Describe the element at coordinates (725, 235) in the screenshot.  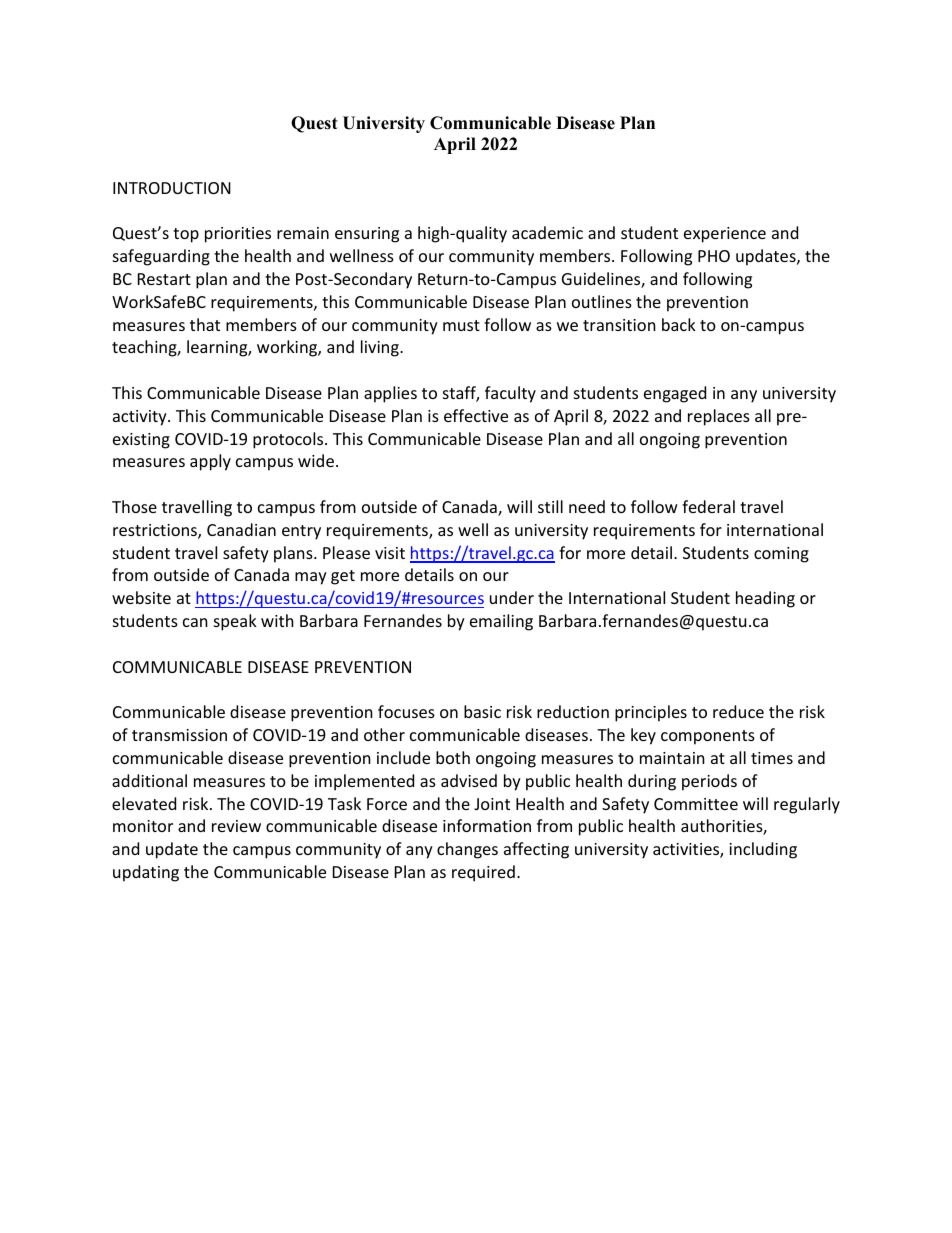
I see `experience` at that location.
